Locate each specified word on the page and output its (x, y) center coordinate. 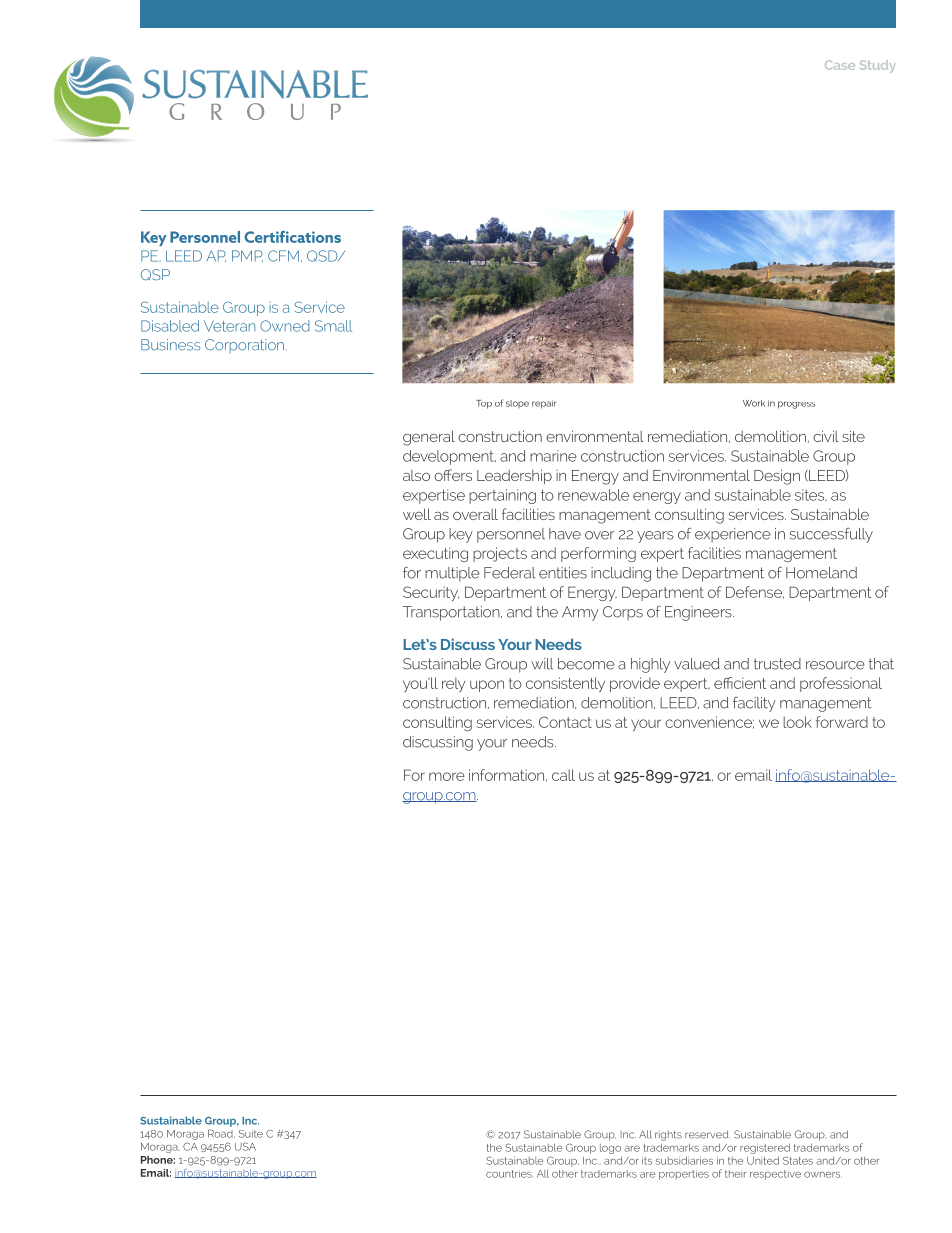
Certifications (292, 237)
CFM (283, 256)
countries (509, 1174)
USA (245, 1146)
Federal (509, 573)
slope (517, 404)
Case (840, 65)
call (563, 775)
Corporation (244, 346)
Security (431, 593)
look (797, 722)
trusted (777, 664)
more (447, 776)
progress (796, 405)
